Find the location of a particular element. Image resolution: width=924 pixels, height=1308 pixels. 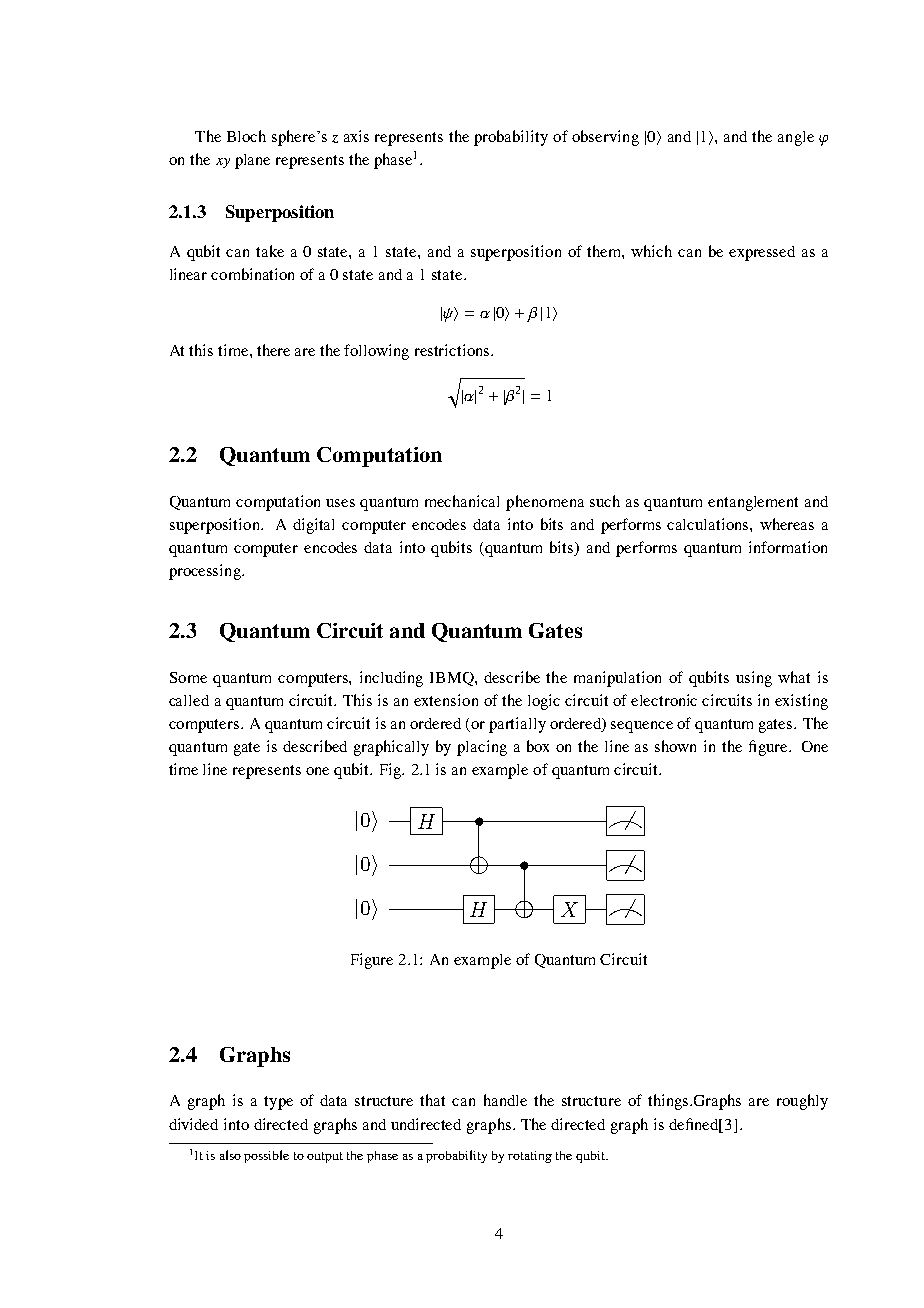

plane is located at coordinates (252, 161).
